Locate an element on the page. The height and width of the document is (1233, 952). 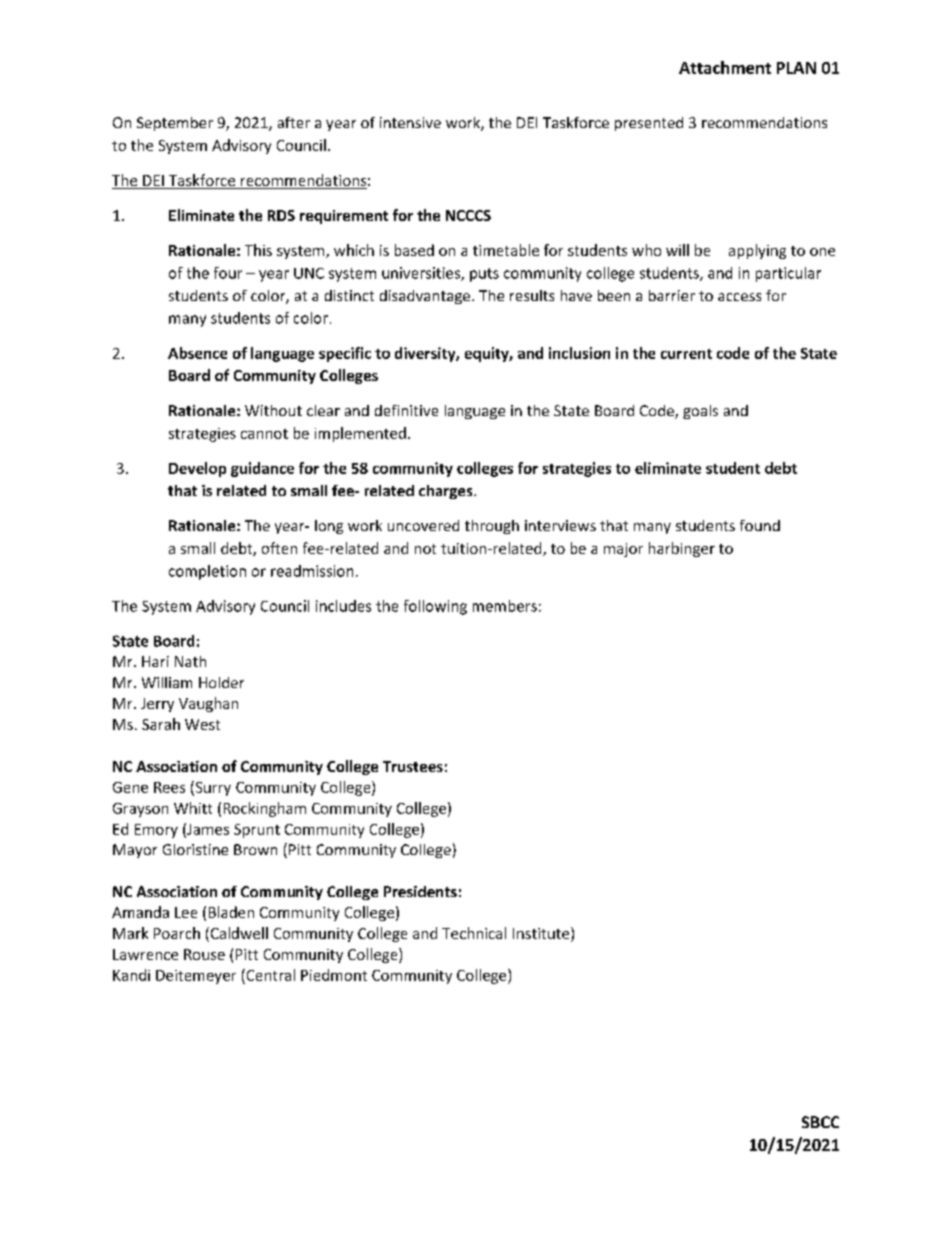
intensive is located at coordinates (410, 122).
